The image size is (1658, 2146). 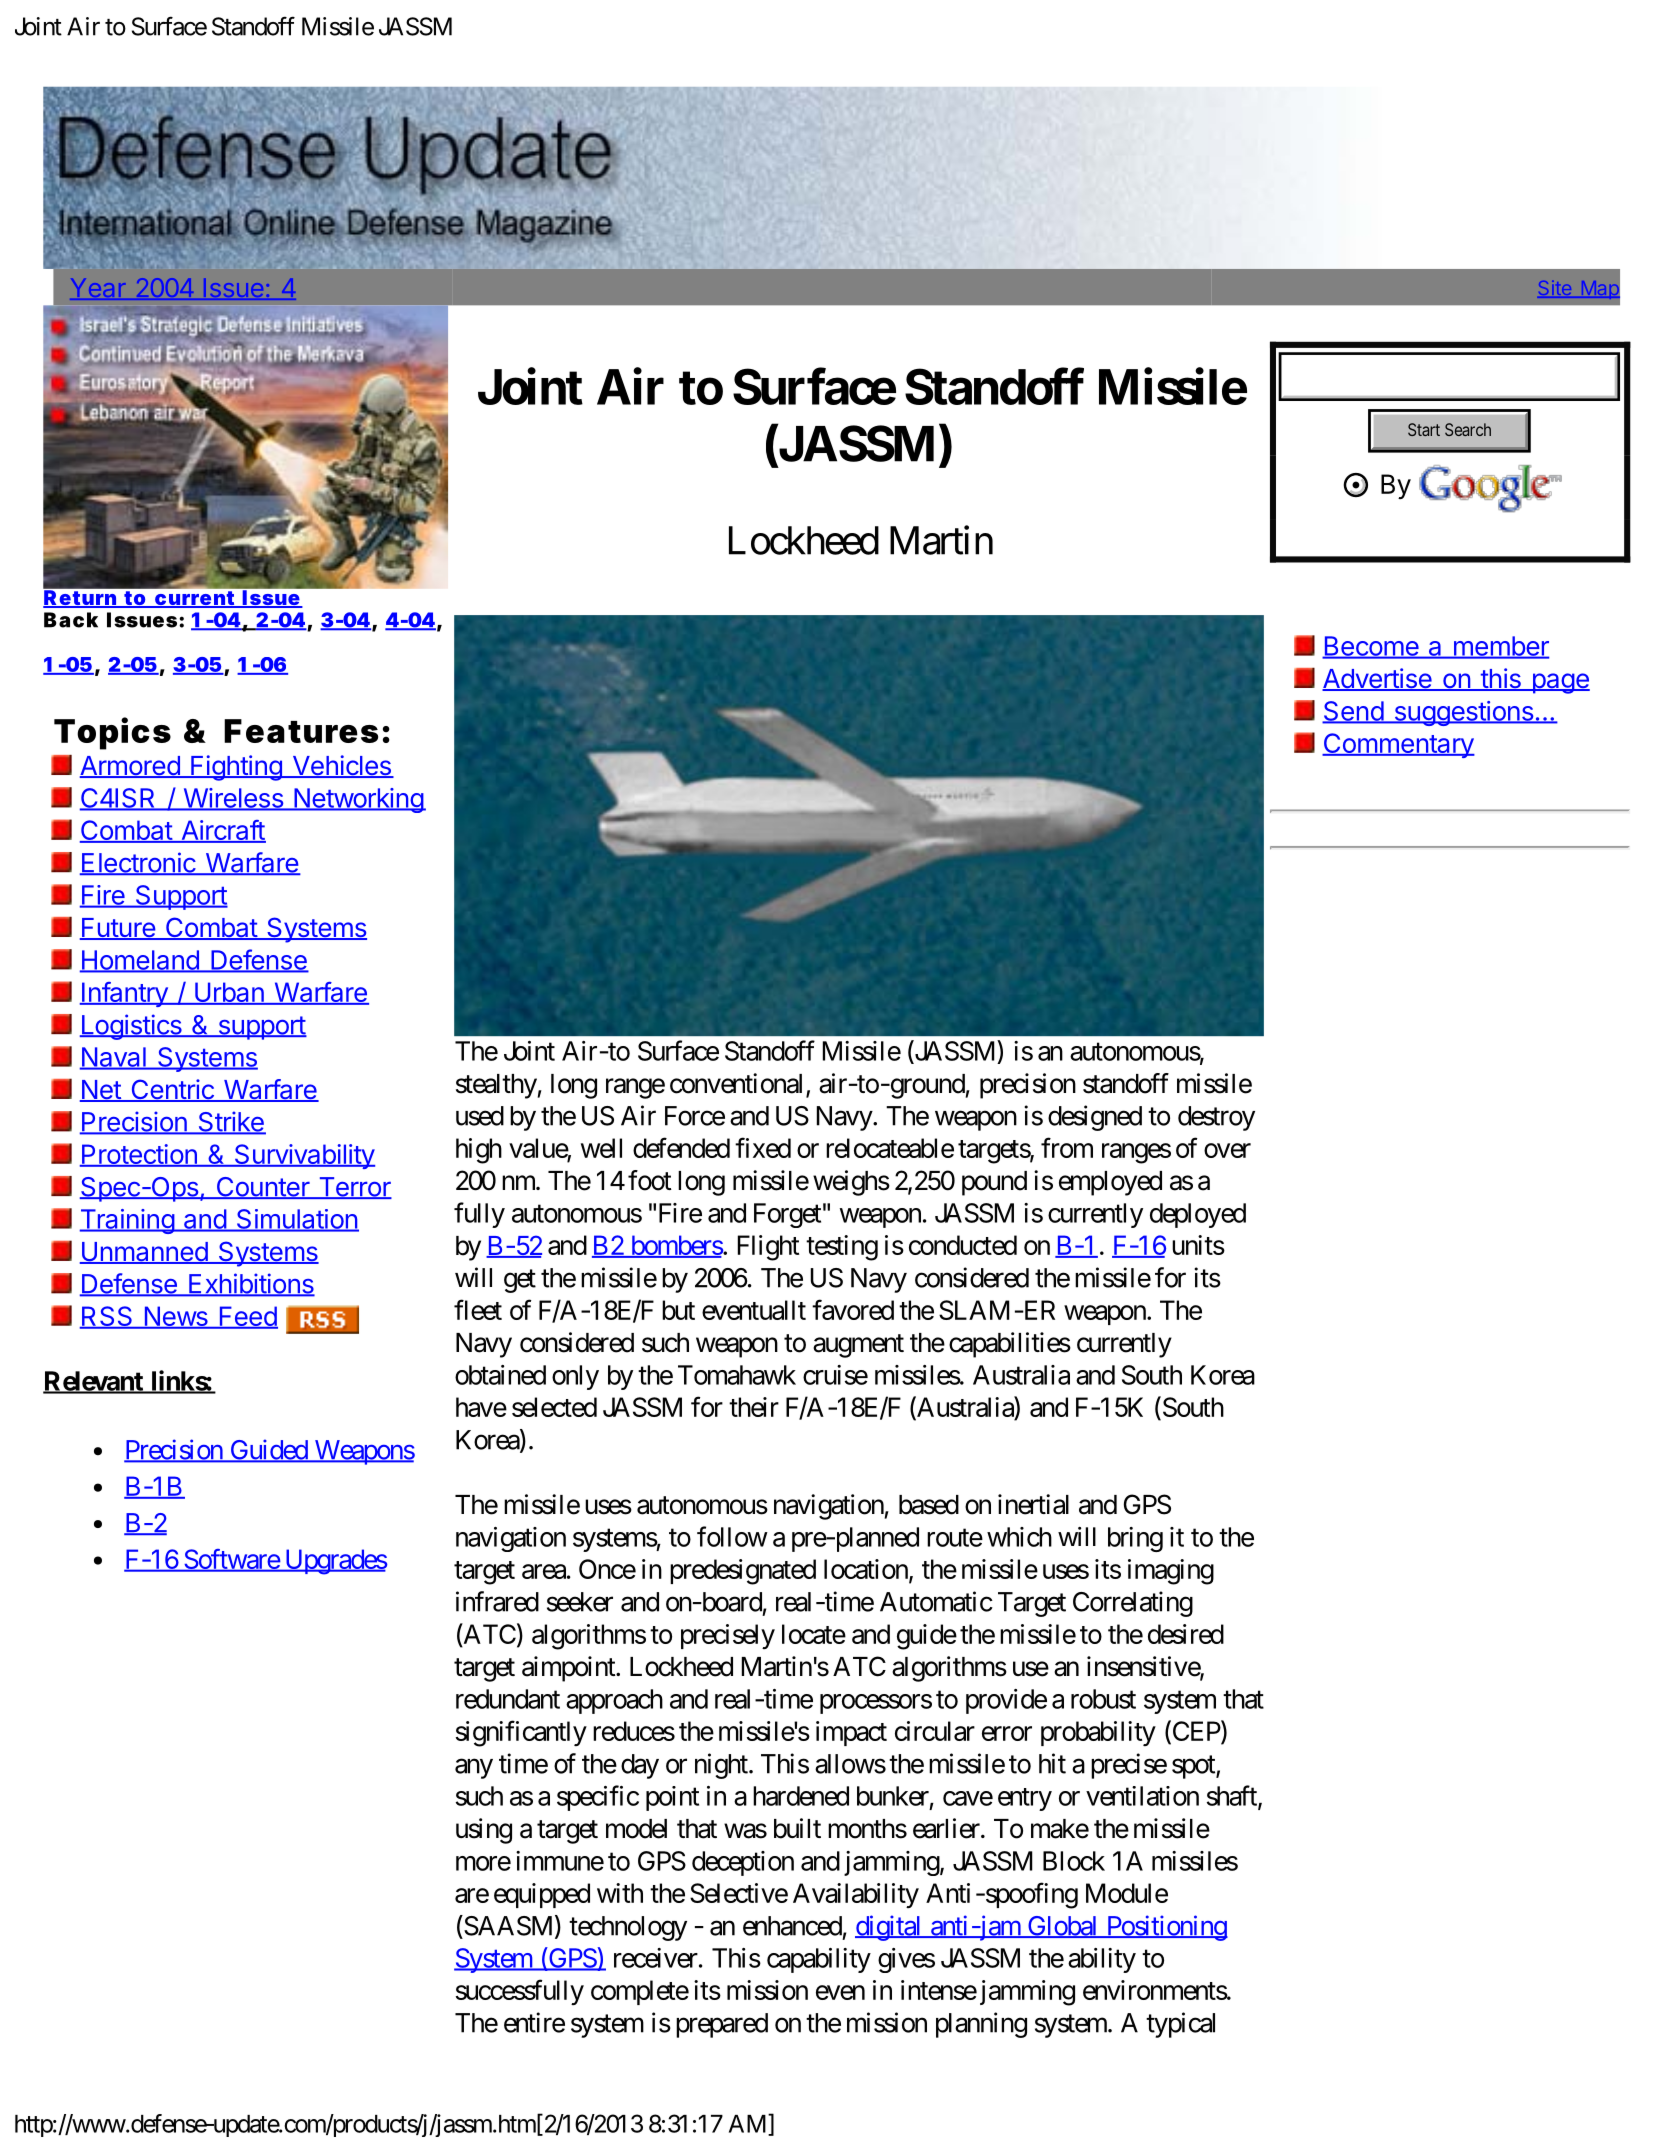 I want to click on typical, so click(x=1180, y=2025).
